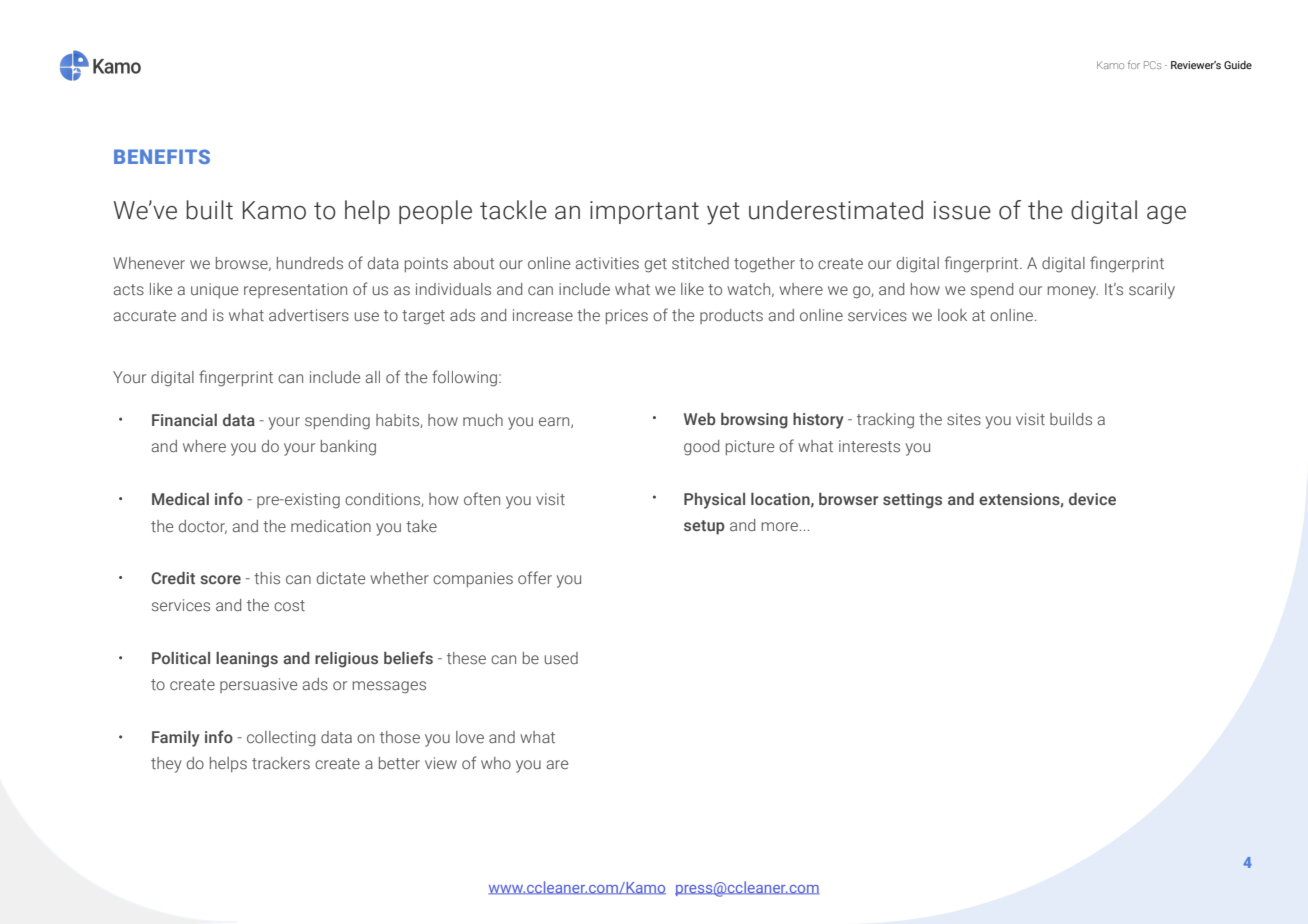  What do you see at coordinates (1134, 64) in the image?
I see `for` at bounding box center [1134, 64].
